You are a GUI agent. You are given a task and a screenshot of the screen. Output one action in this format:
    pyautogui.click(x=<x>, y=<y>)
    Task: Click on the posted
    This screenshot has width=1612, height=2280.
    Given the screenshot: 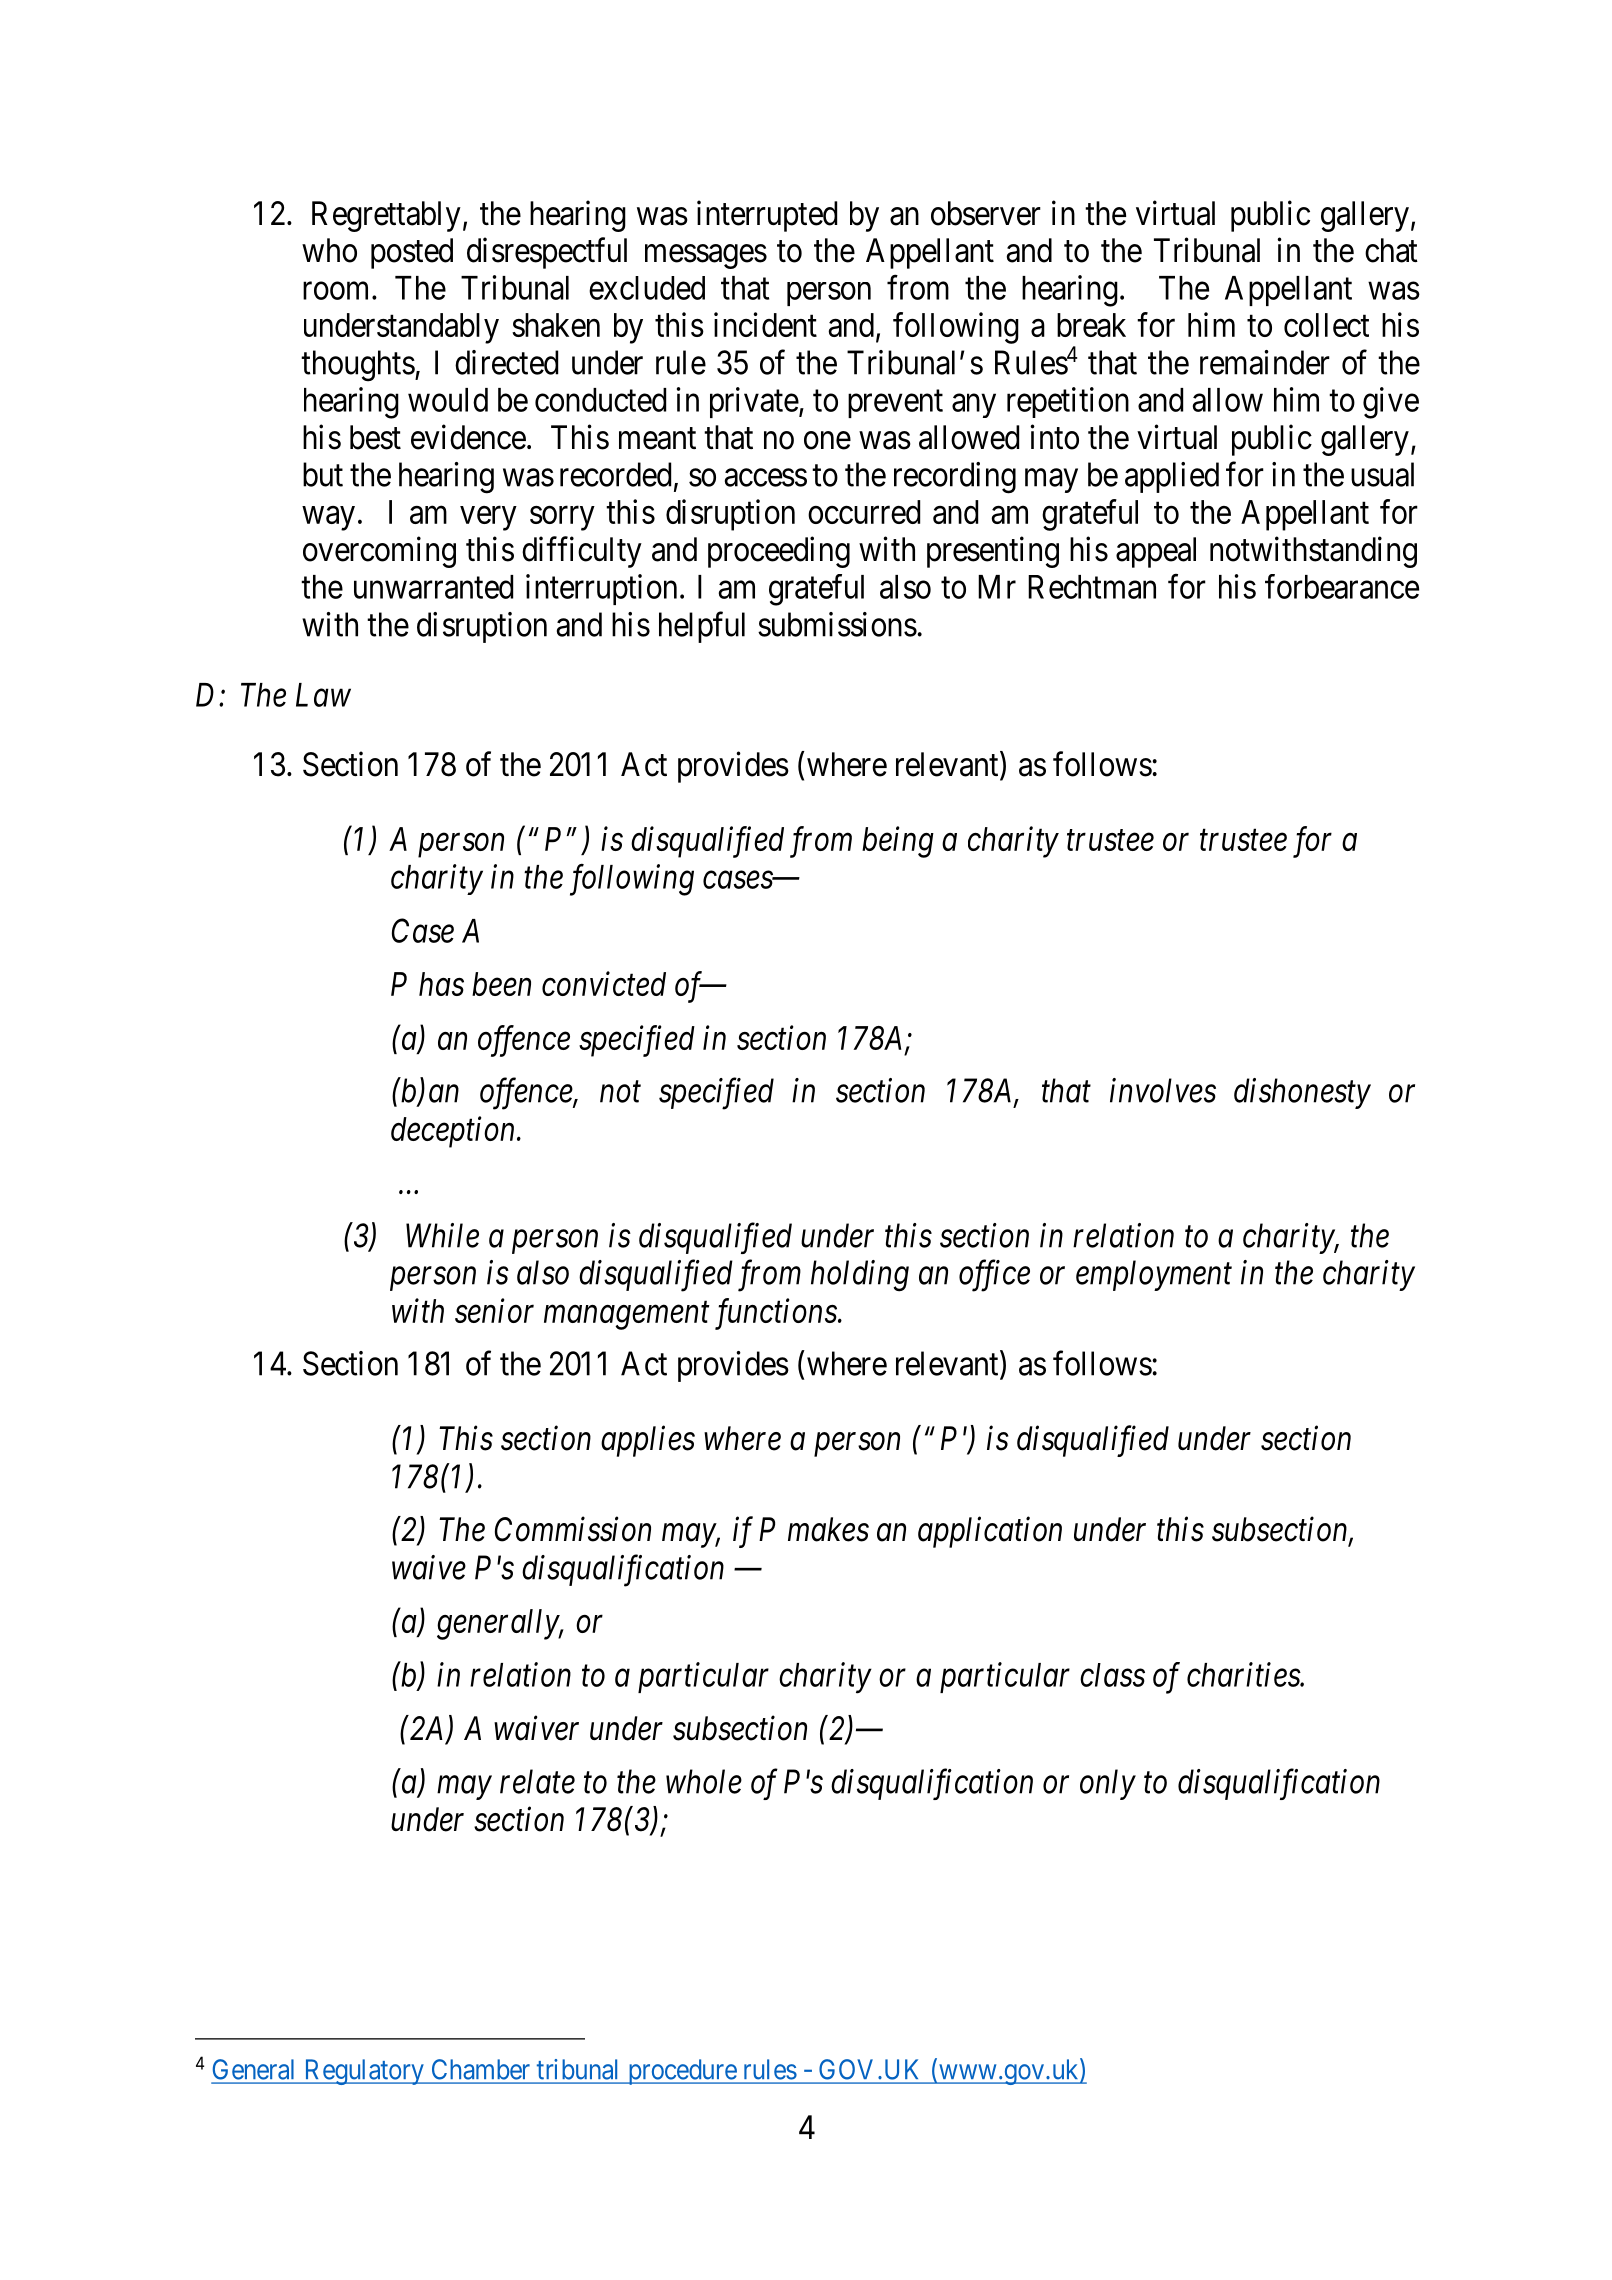 What is the action you would take?
    pyautogui.click(x=412, y=253)
